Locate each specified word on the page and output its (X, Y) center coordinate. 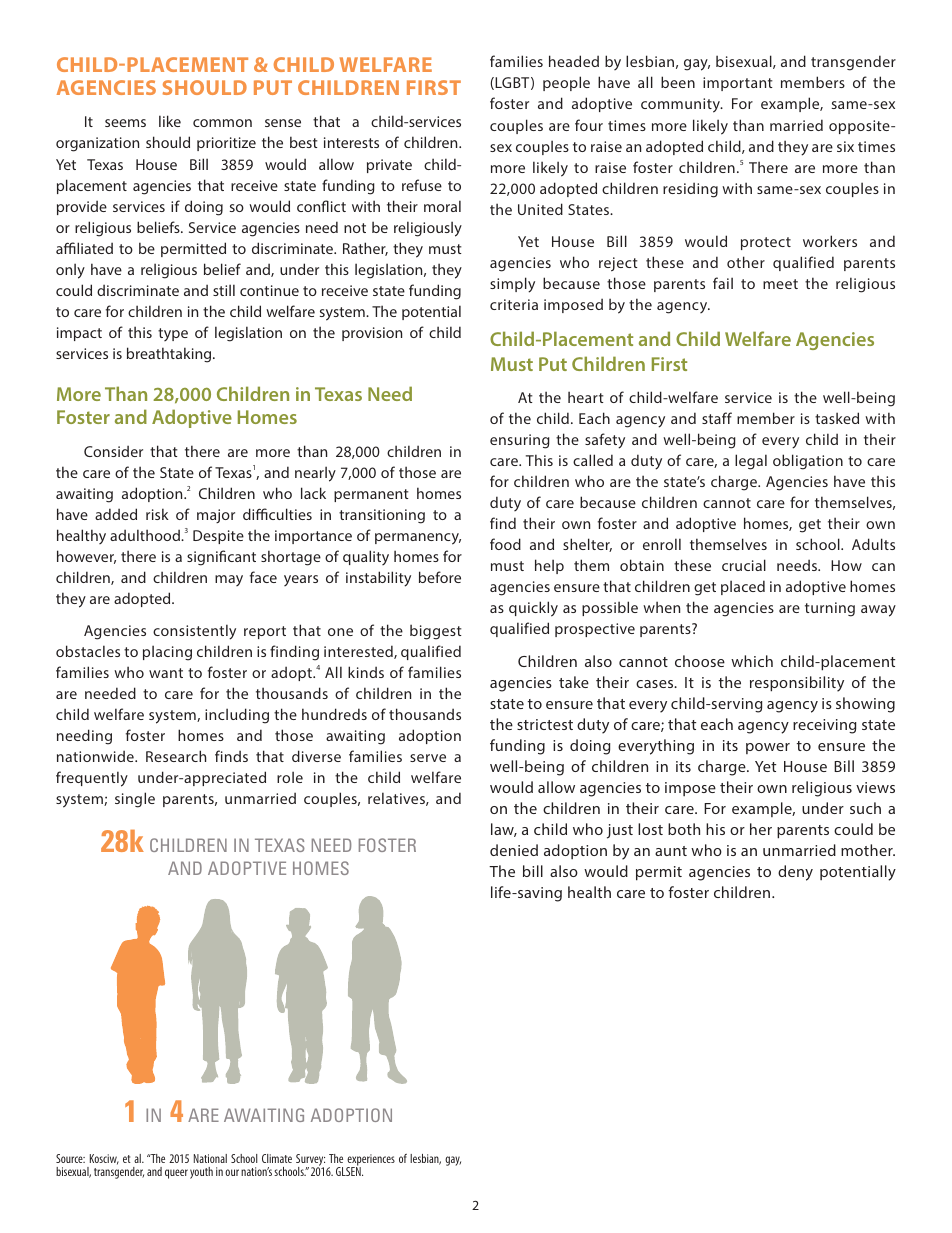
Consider (113, 451)
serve (428, 758)
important (738, 84)
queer (176, 1174)
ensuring (520, 441)
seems (125, 123)
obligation (808, 462)
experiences (370, 1161)
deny (795, 873)
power (768, 748)
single (135, 800)
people (566, 83)
